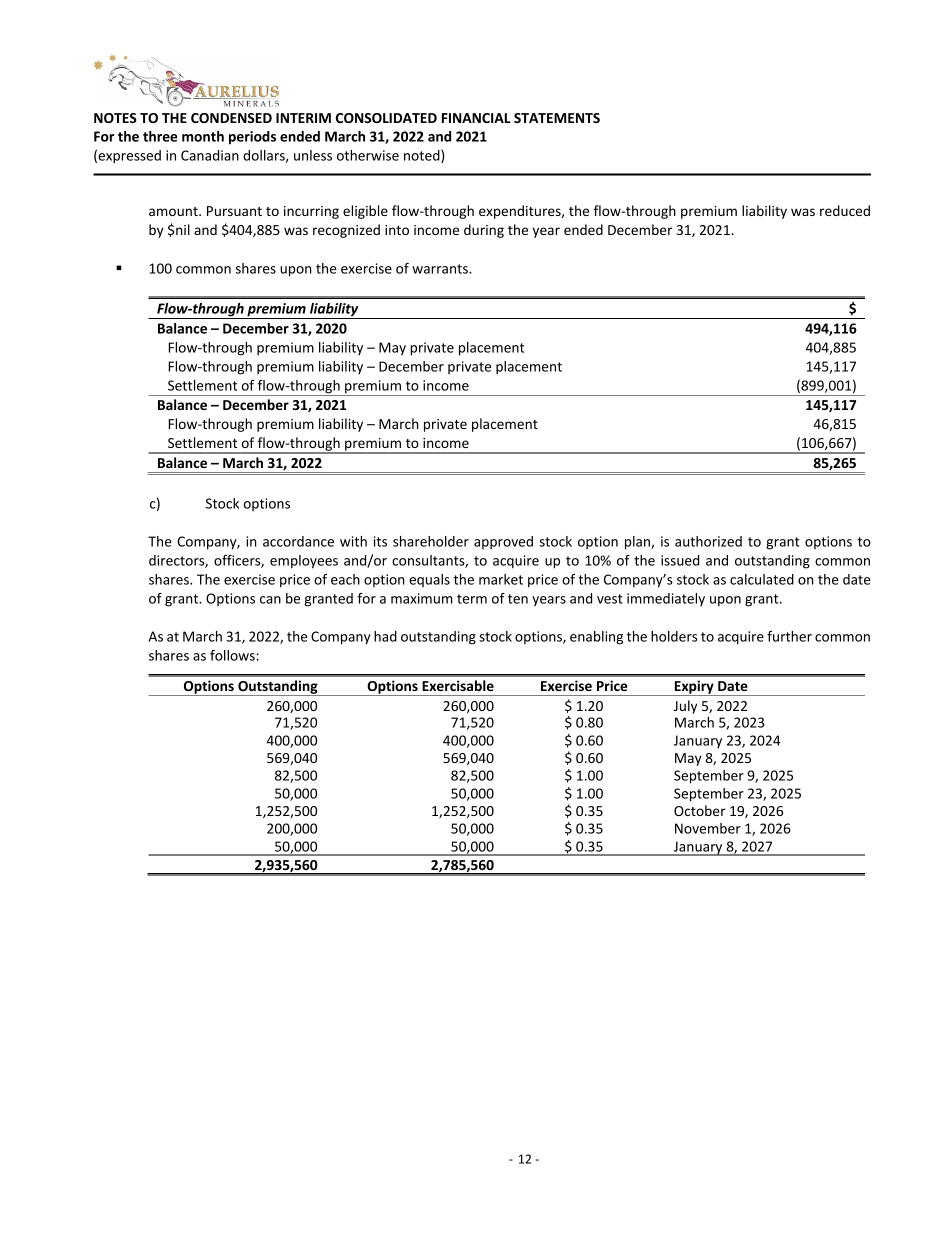 Image resolution: width=952 pixels, height=1233 pixels. What do you see at coordinates (472, 599) in the document?
I see `term` at bounding box center [472, 599].
